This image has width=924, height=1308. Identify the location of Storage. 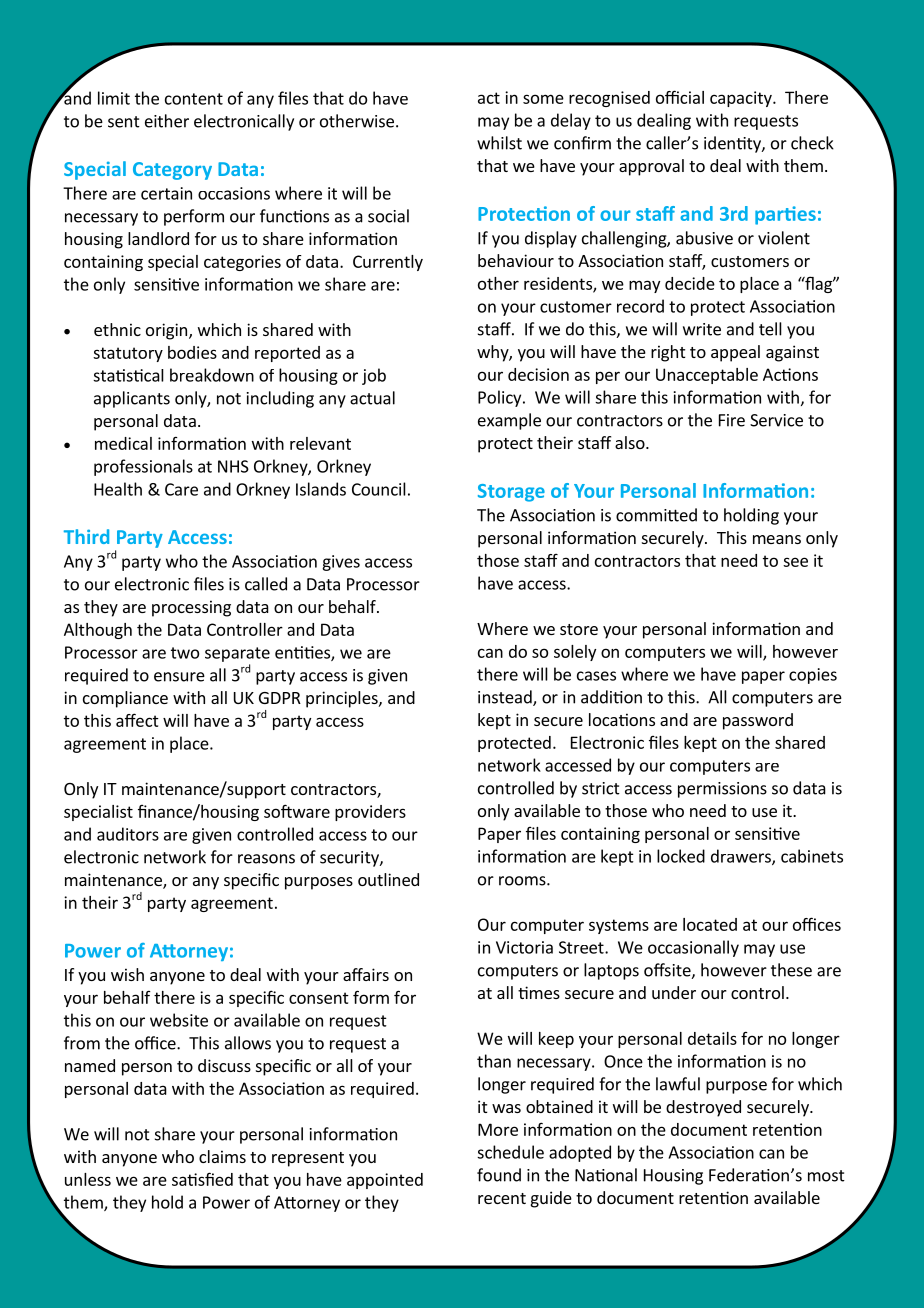
(511, 493).
